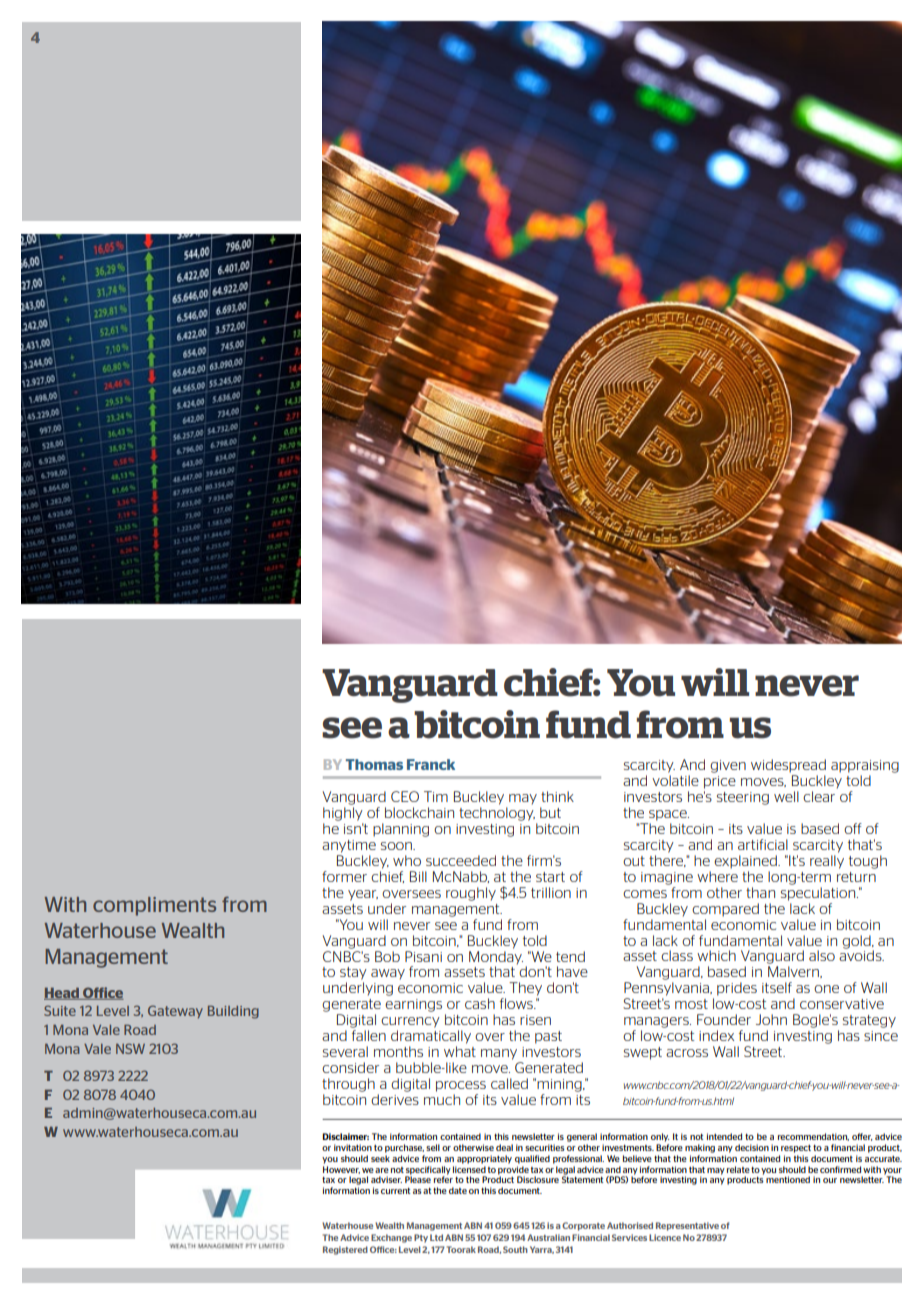 Image resolution: width=924 pixels, height=1308 pixels. Describe the element at coordinates (461, 1086) in the screenshot. I see `process` at that location.
